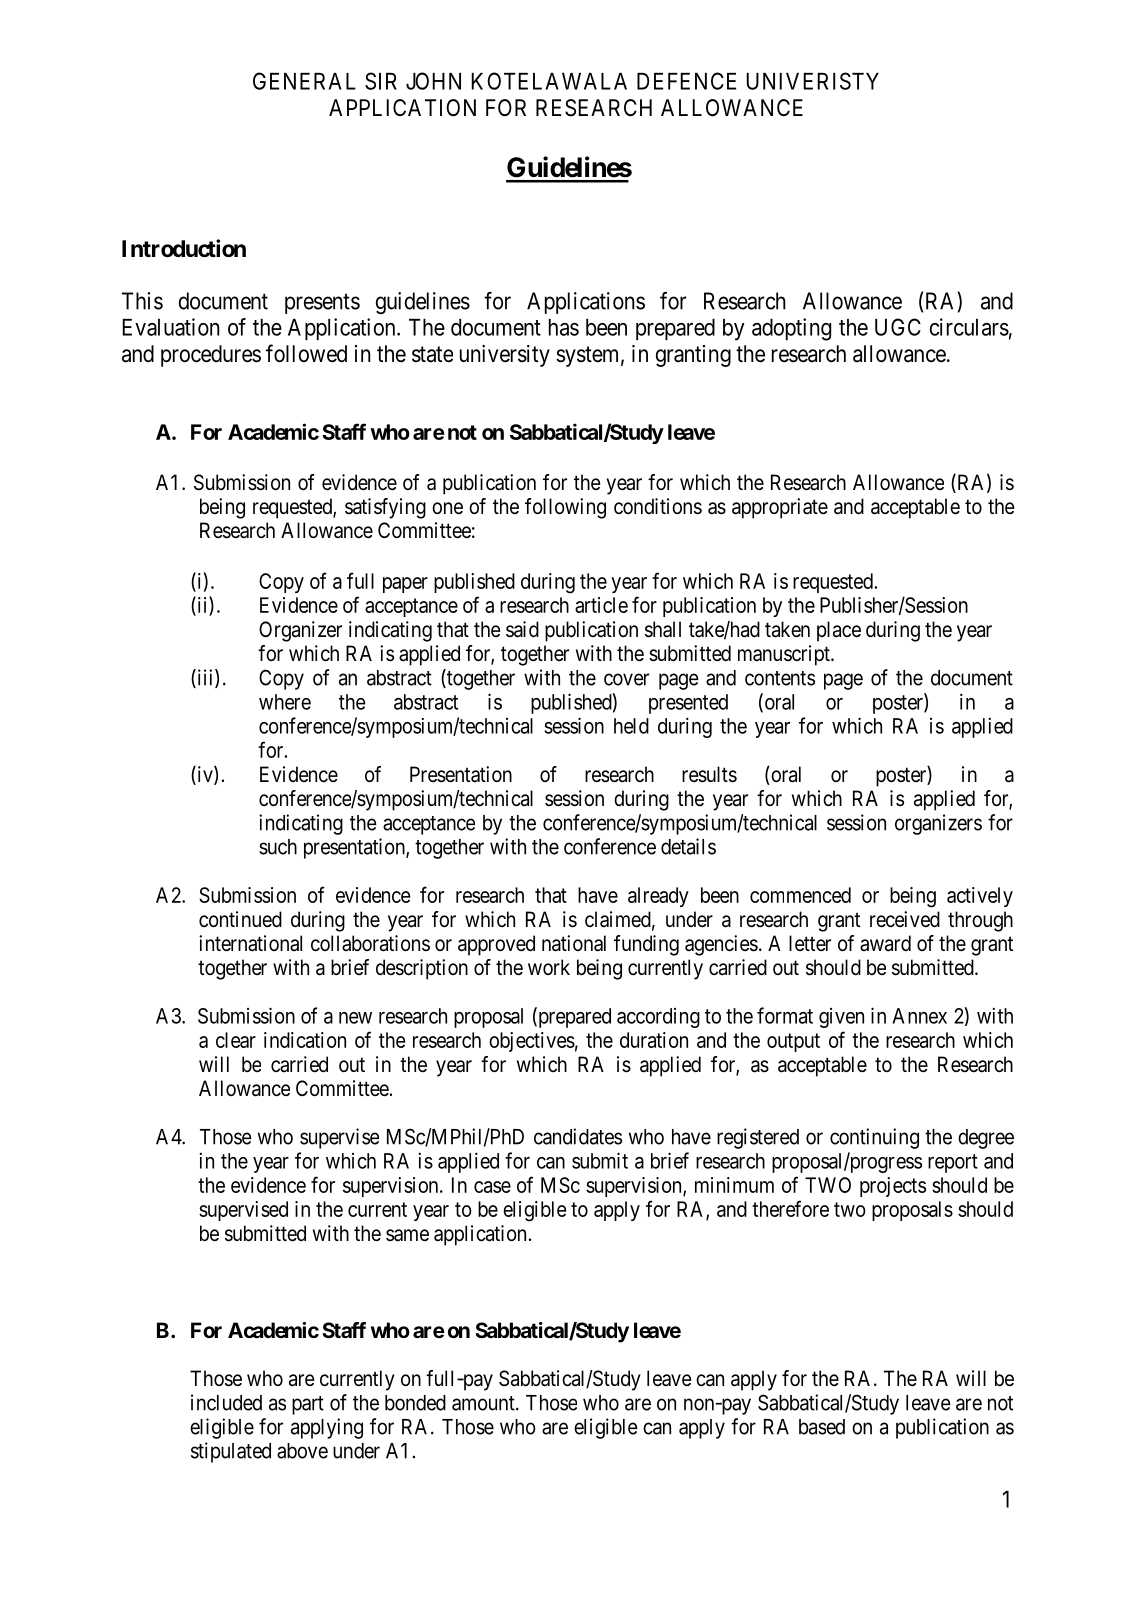 The width and height of the screenshot is (1137, 1608). What do you see at coordinates (308, 1405) in the screenshot?
I see `part` at bounding box center [308, 1405].
